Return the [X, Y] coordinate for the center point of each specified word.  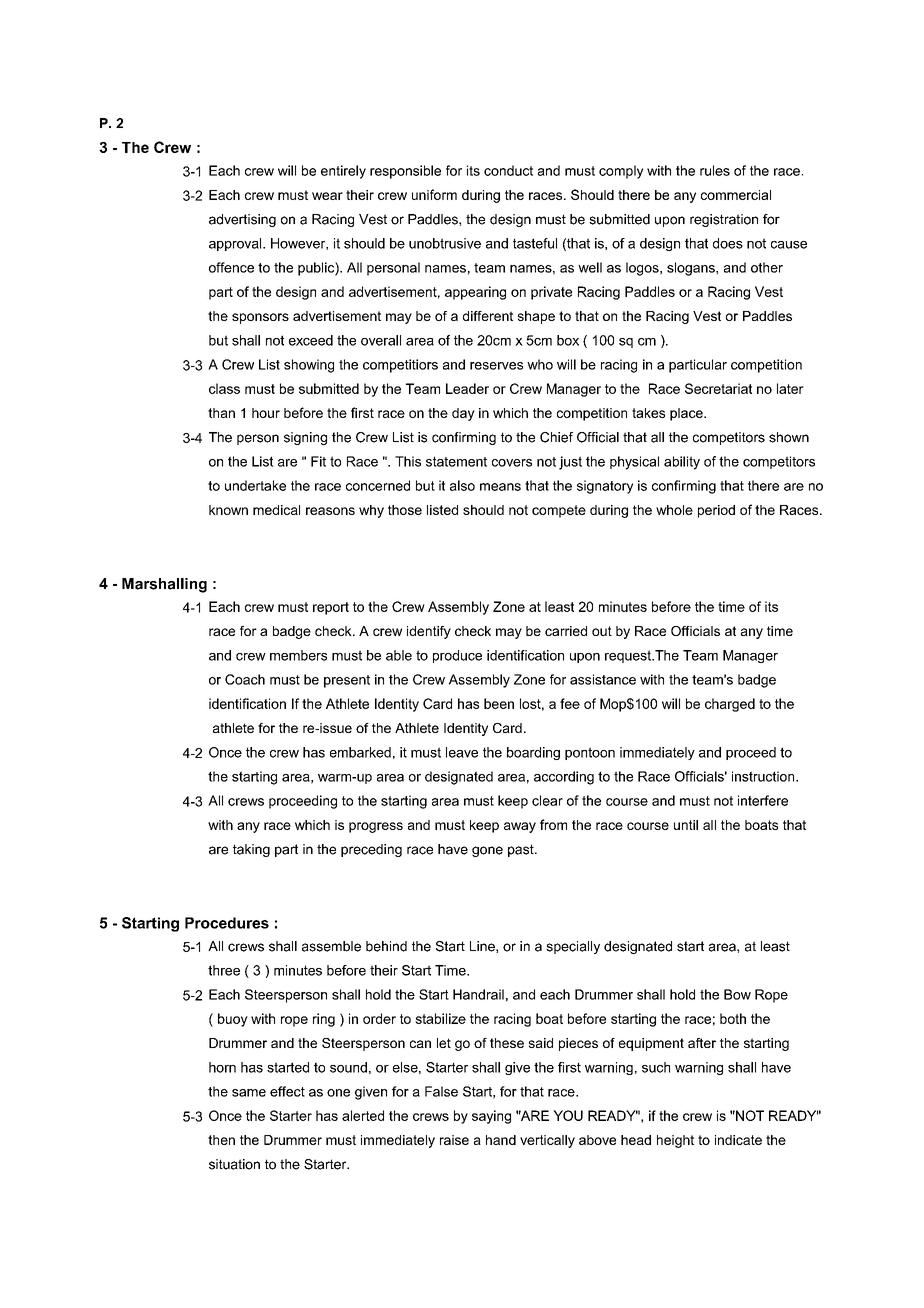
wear [327, 196]
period [716, 511]
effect [287, 1091]
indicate [738, 1140]
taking [251, 850]
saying [491, 1117]
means [500, 487]
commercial [736, 195]
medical [276, 510]
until [686, 825]
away [520, 827]
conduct [508, 170]
